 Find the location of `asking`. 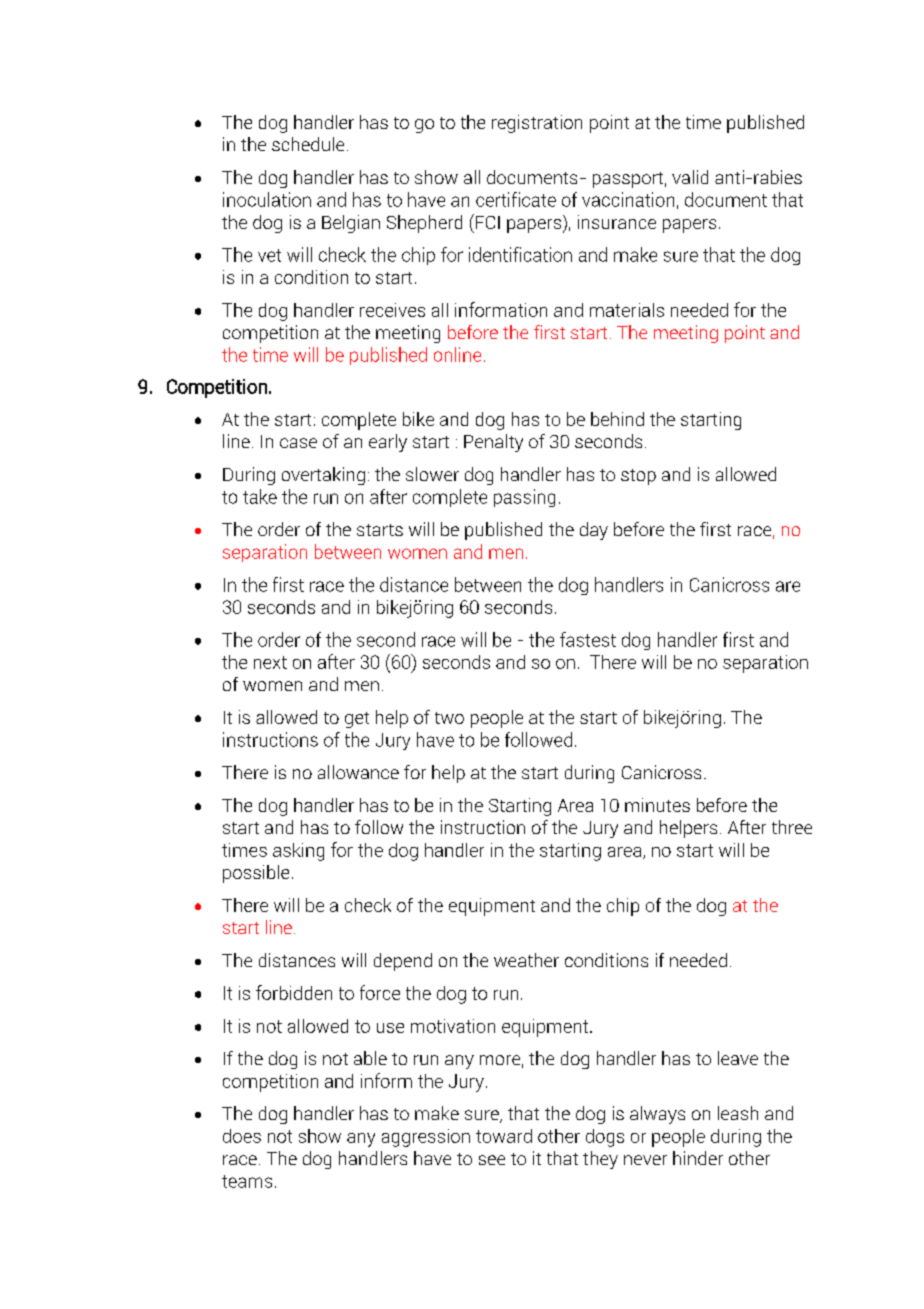

asking is located at coordinates (298, 852).
